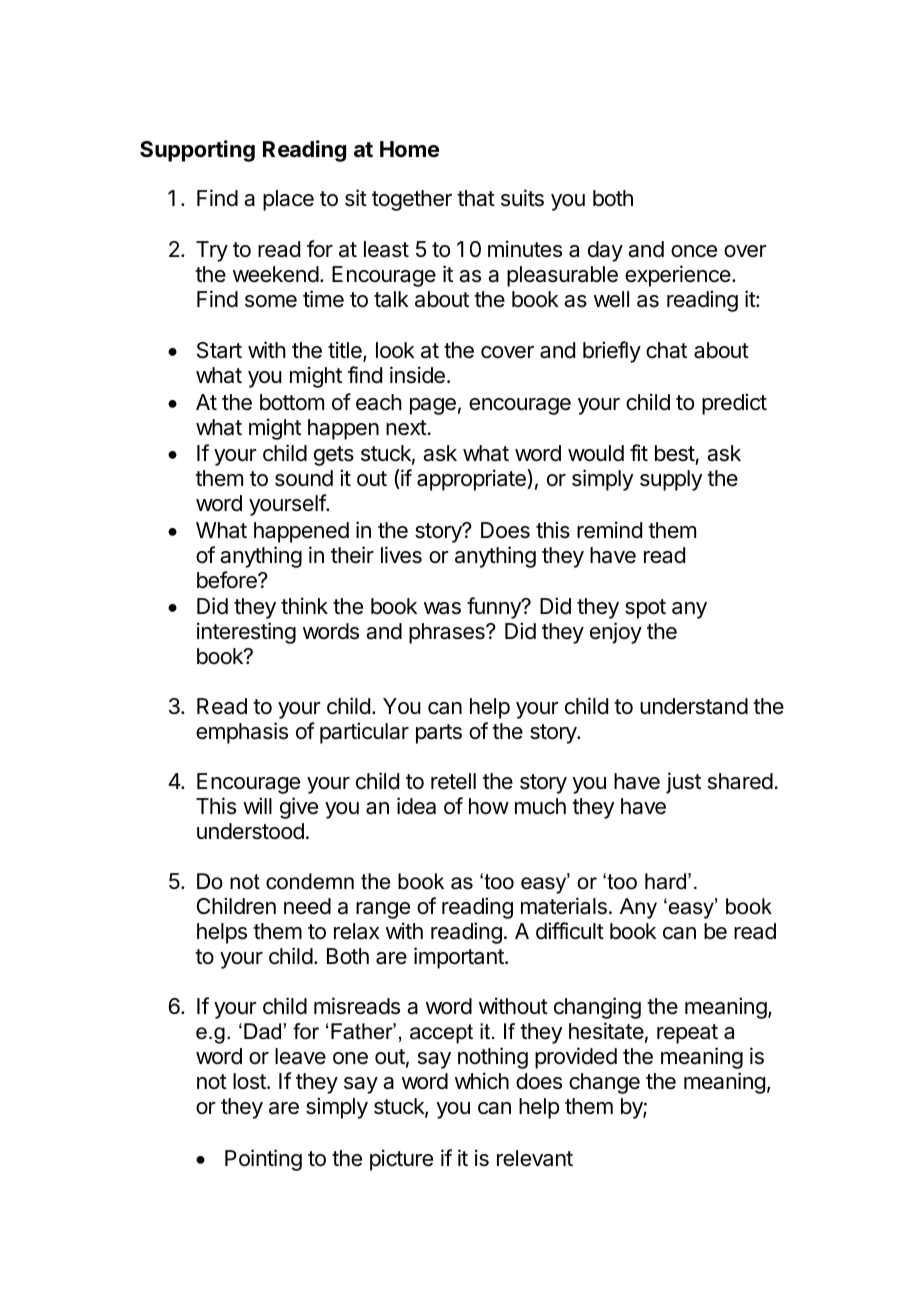 This screenshot has width=924, height=1308. Describe the element at coordinates (482, 1081) in the screenshot. I see `which` at that location.
